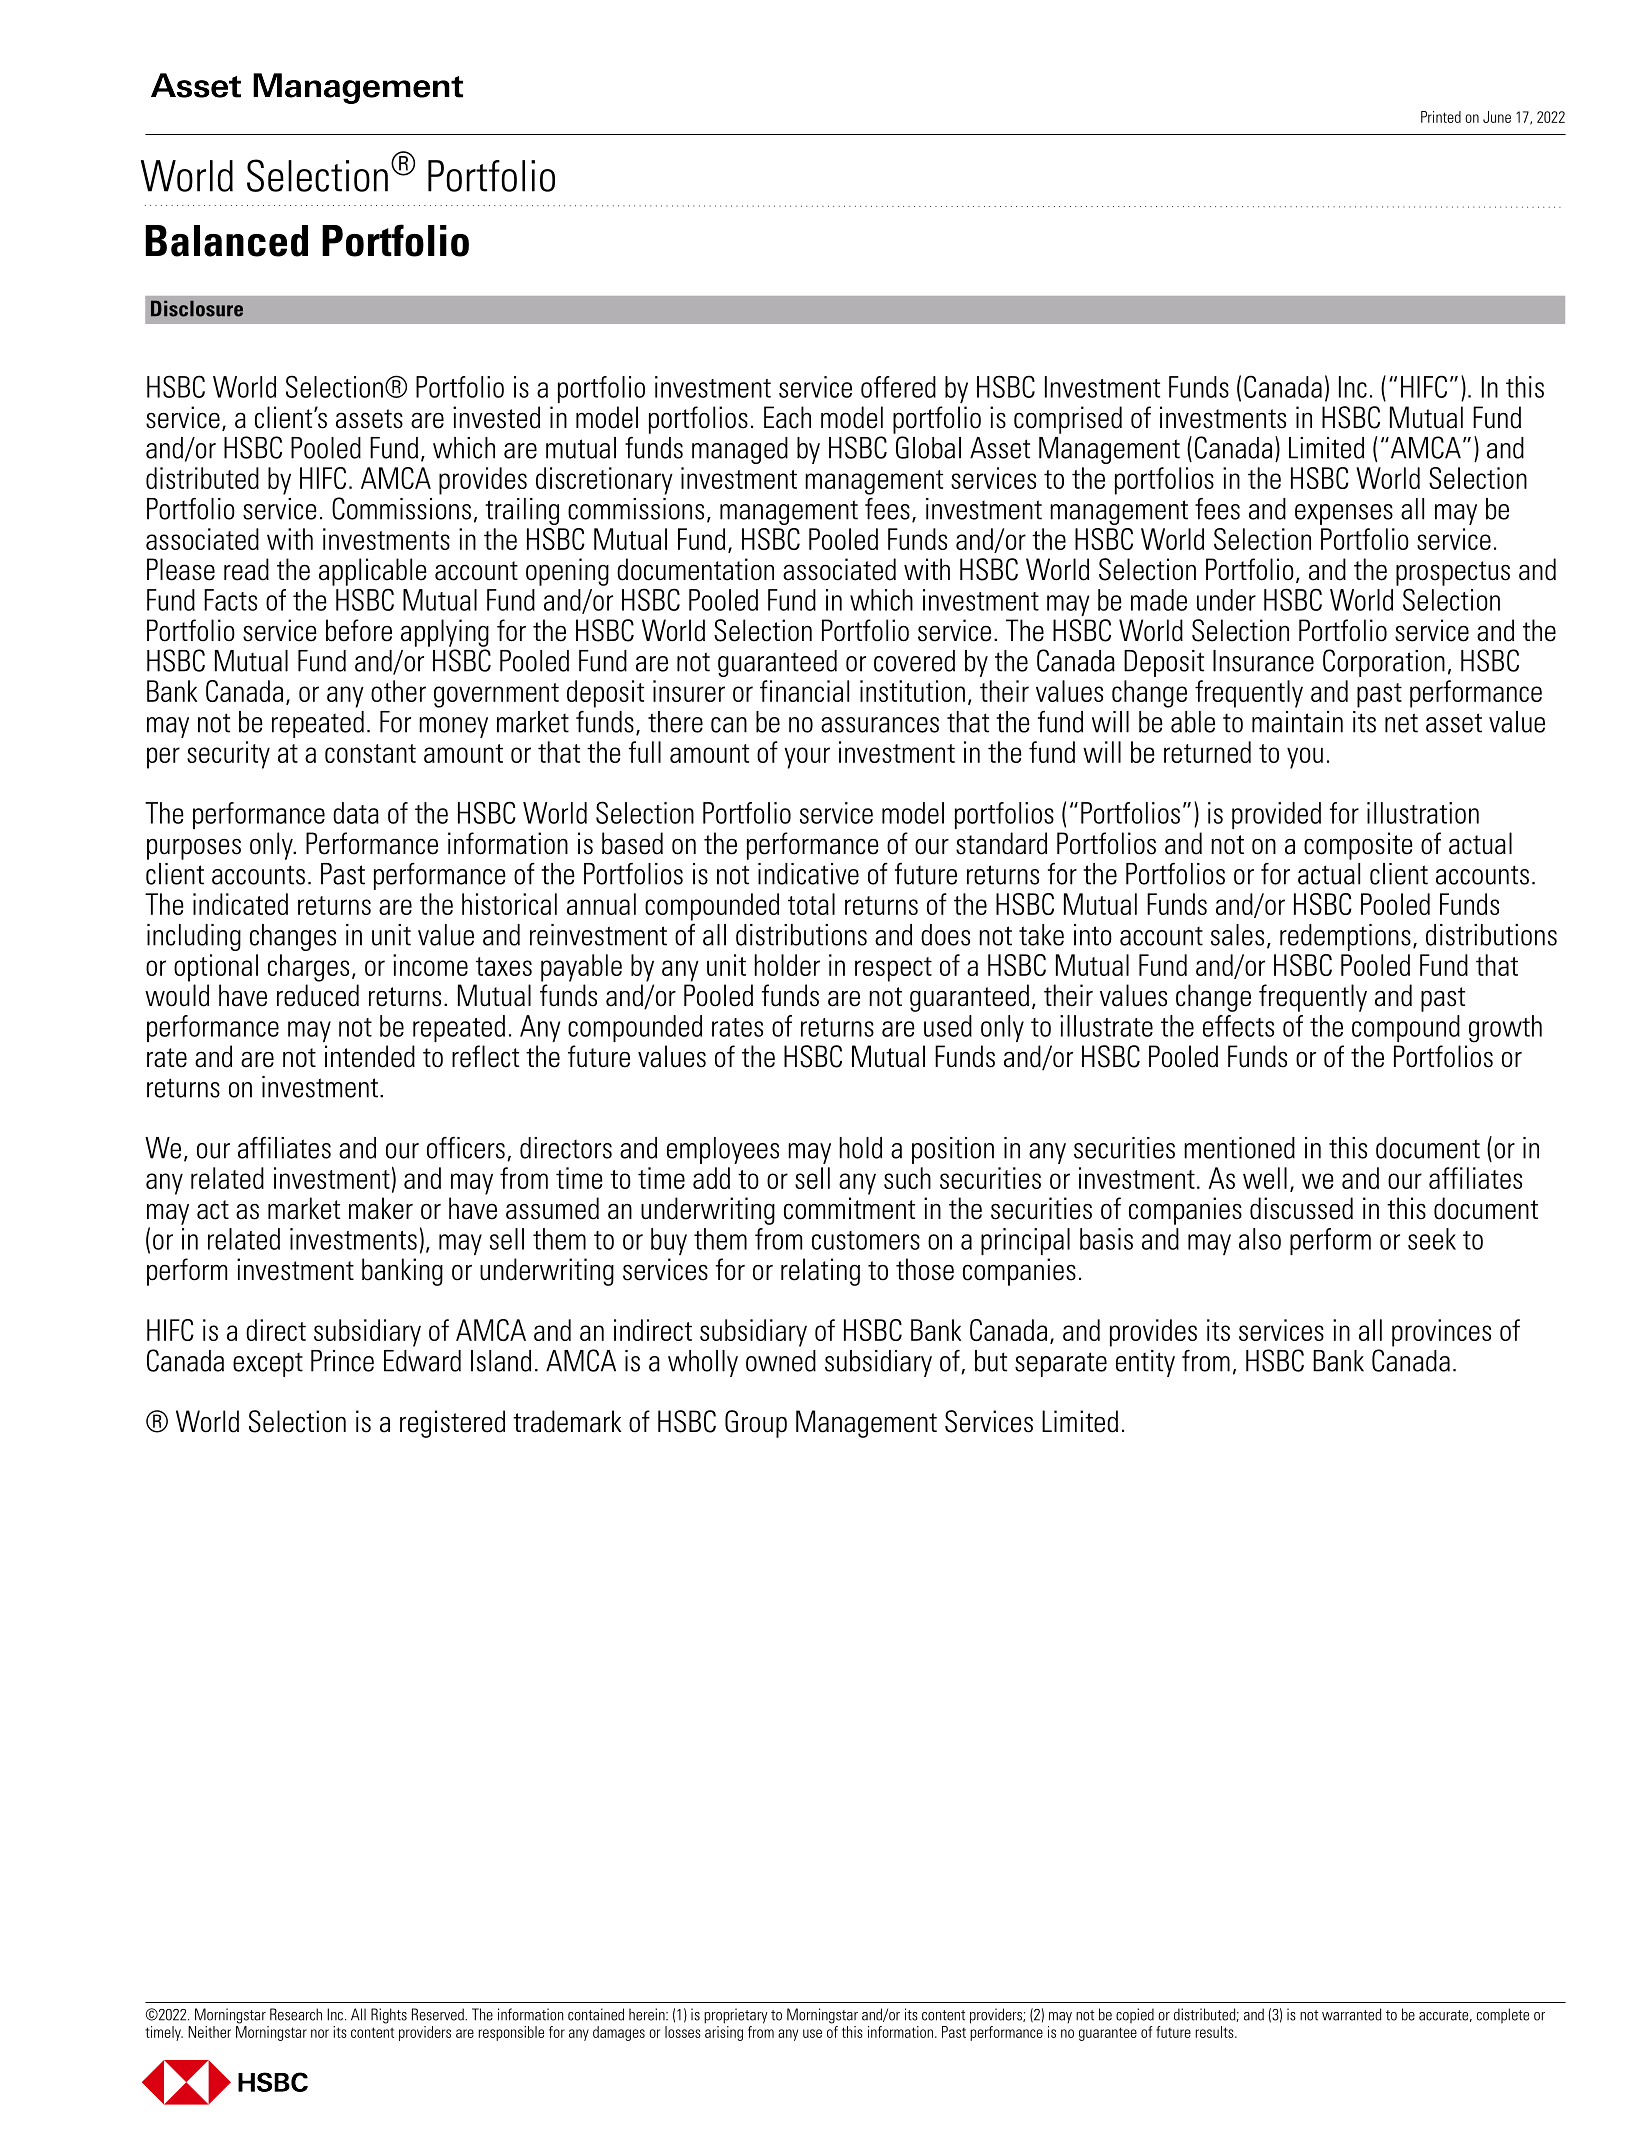 The image size is (1646, 2130). What do you see at coordinates (1384, 663) in the screenshot?
I see `Corporation` at bounding box center [1384, 663].
